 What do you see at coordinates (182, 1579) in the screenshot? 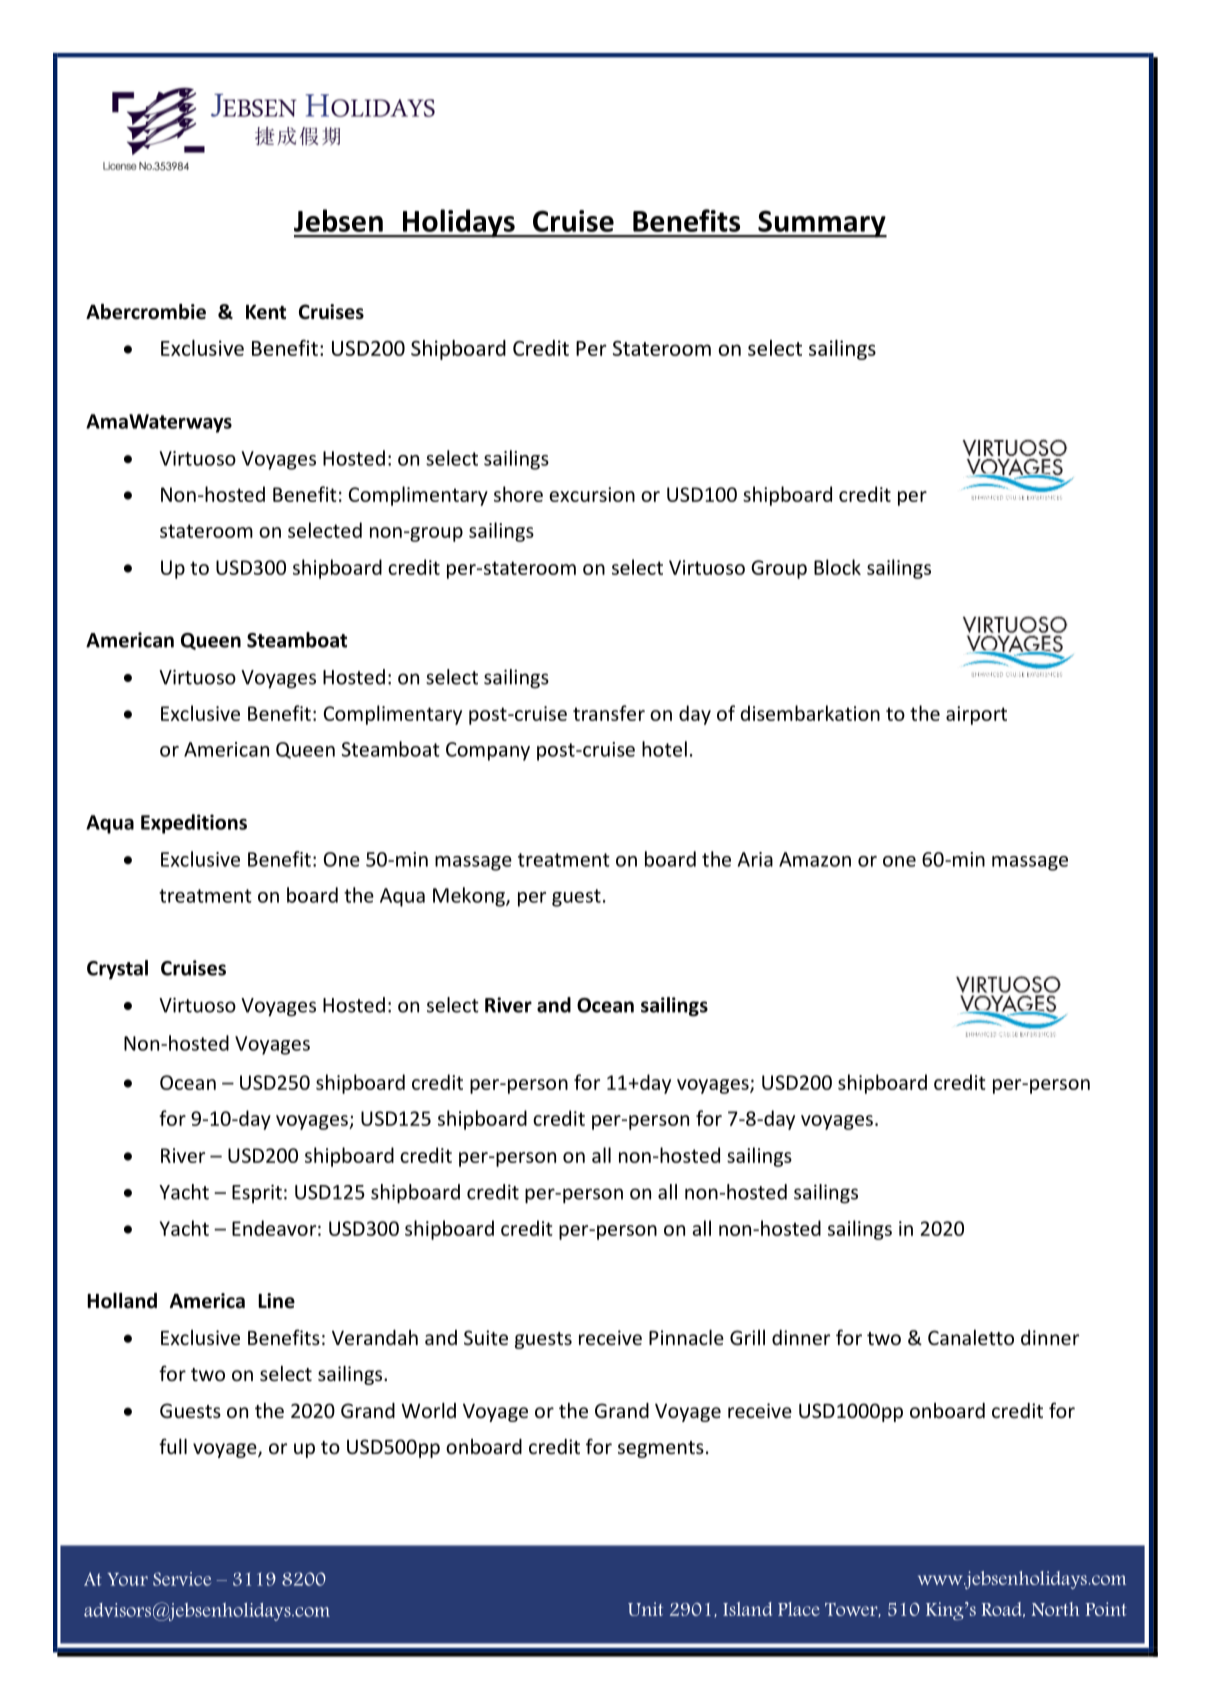
I see `Service` at bounding box center [182, 1579].
